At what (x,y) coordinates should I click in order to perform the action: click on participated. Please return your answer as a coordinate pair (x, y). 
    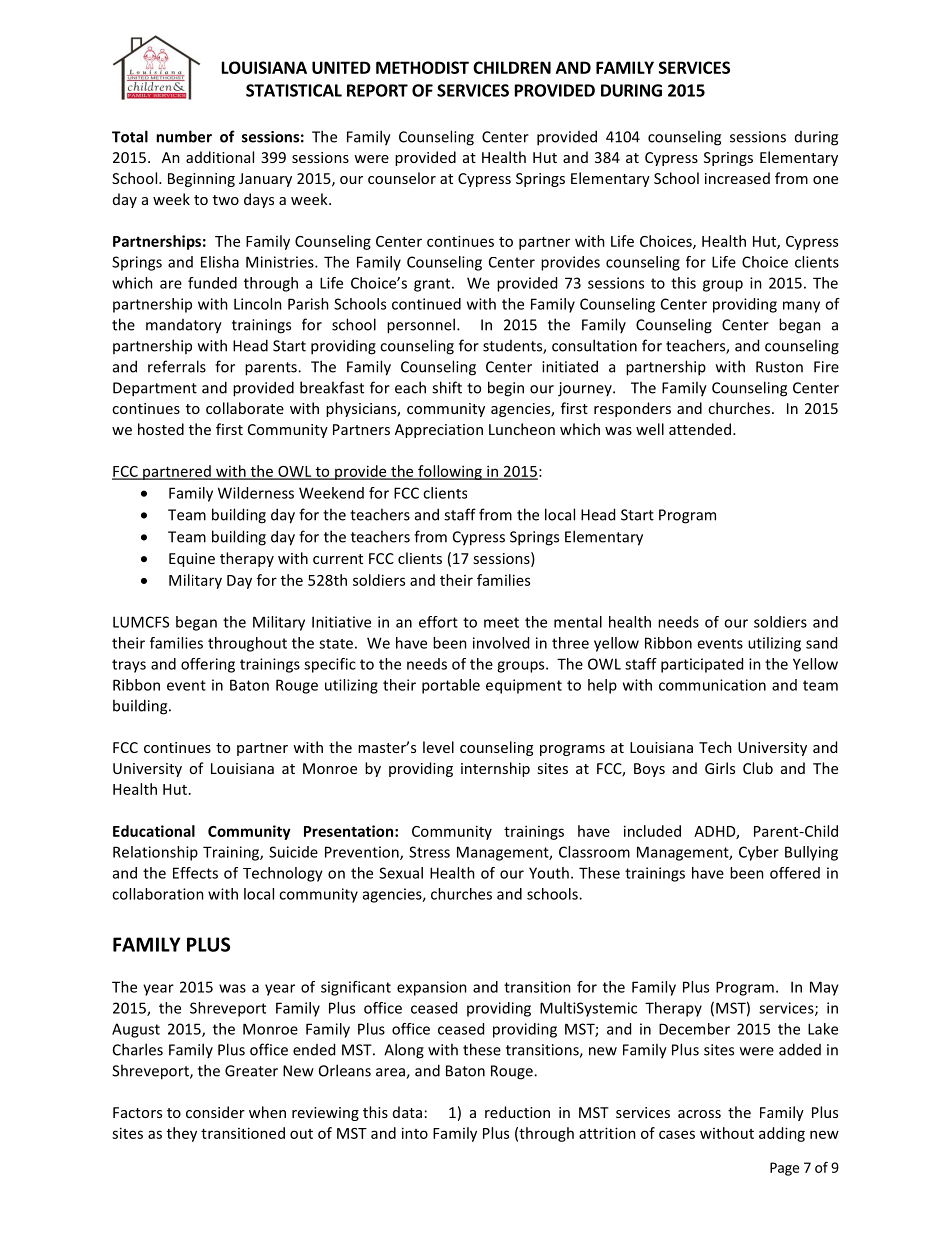
    Looking at the image, I should click on (702, 665).
